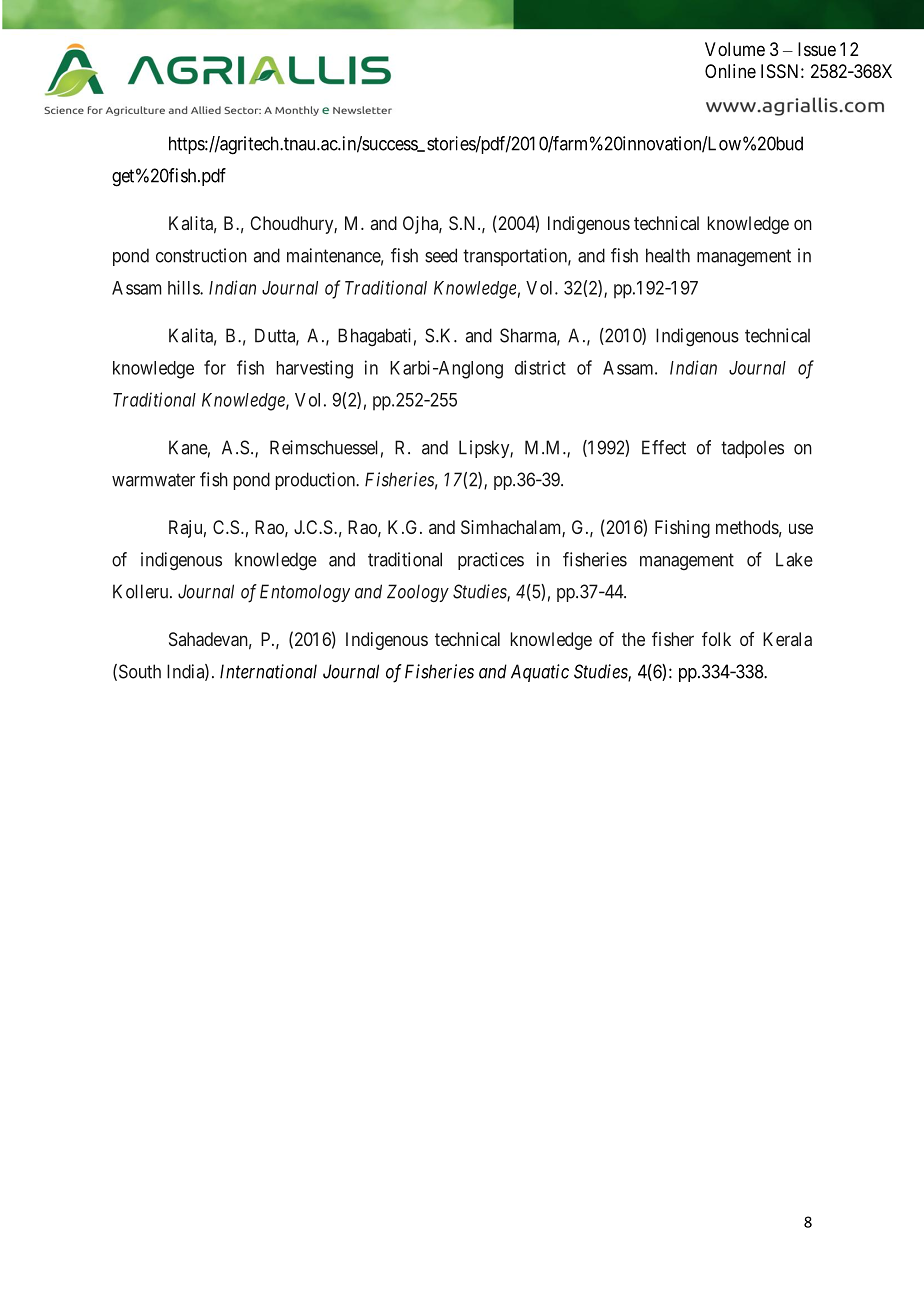 This document has width=924, height=1308. What do you see at coordinates (268, 671) in the document?
I see `International` at bounding box center [268, 671].
